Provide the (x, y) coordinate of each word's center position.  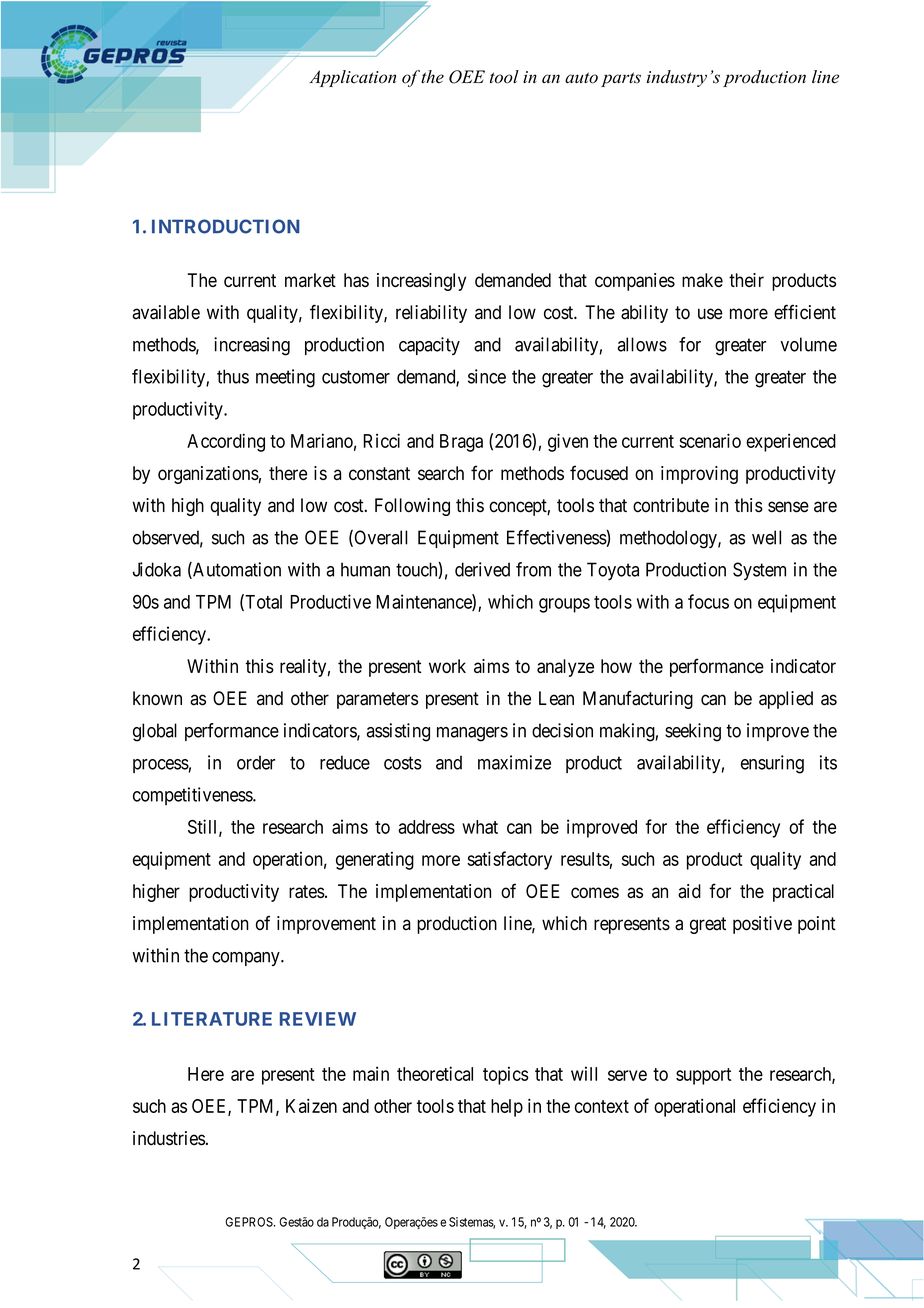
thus (233, 376)
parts (621, 79)
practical (803, 893)
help (507, 1108)
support (703, 1076)
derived (482, 569)
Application (352, 78)
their (746, 280)
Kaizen (311, 1106)
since (487, 376)
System (759, 571)
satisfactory (509, 860)
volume (808, 344)
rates (307, 891)
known (157, 698)
